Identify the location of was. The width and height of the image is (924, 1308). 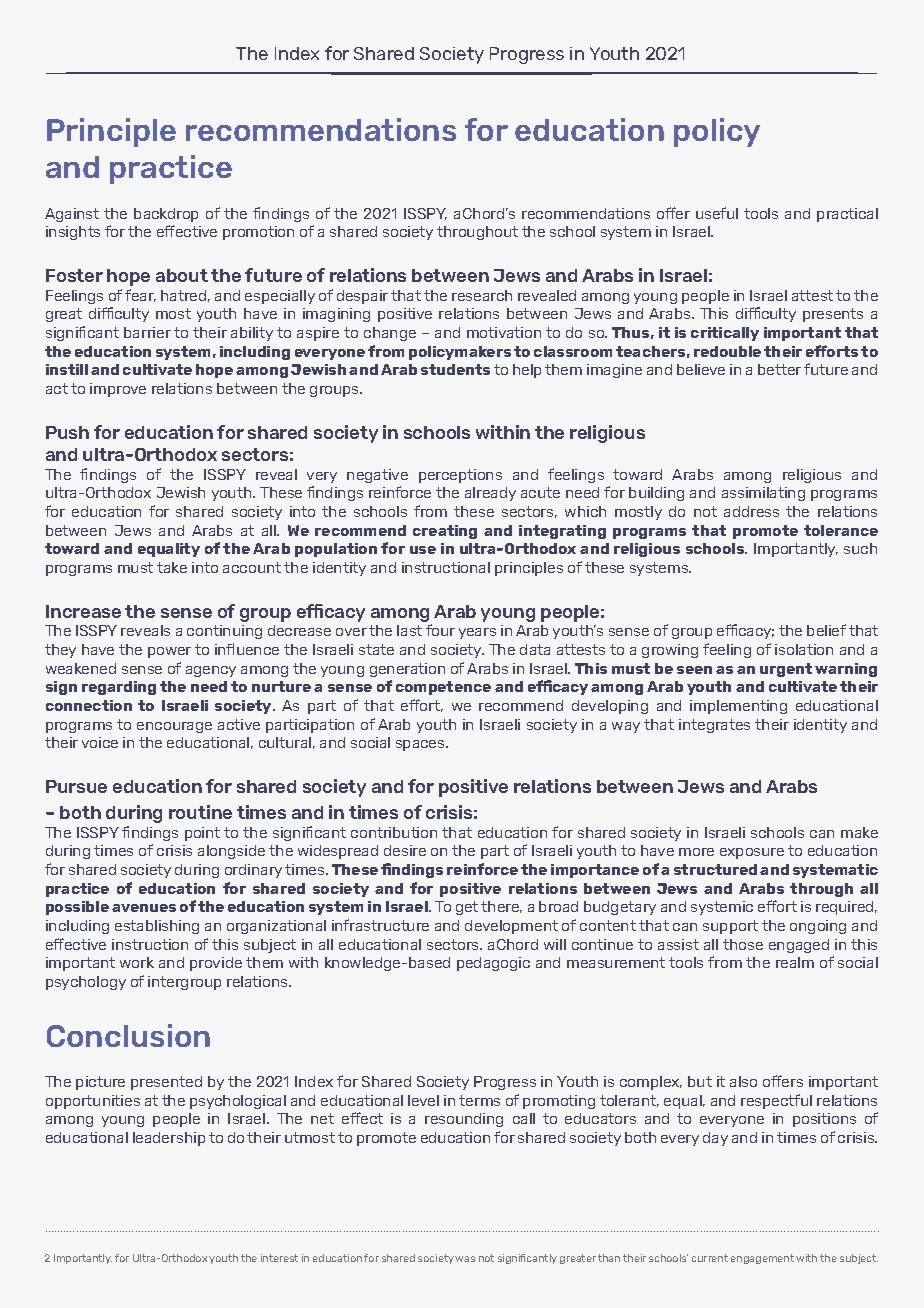
(465, 1259).
